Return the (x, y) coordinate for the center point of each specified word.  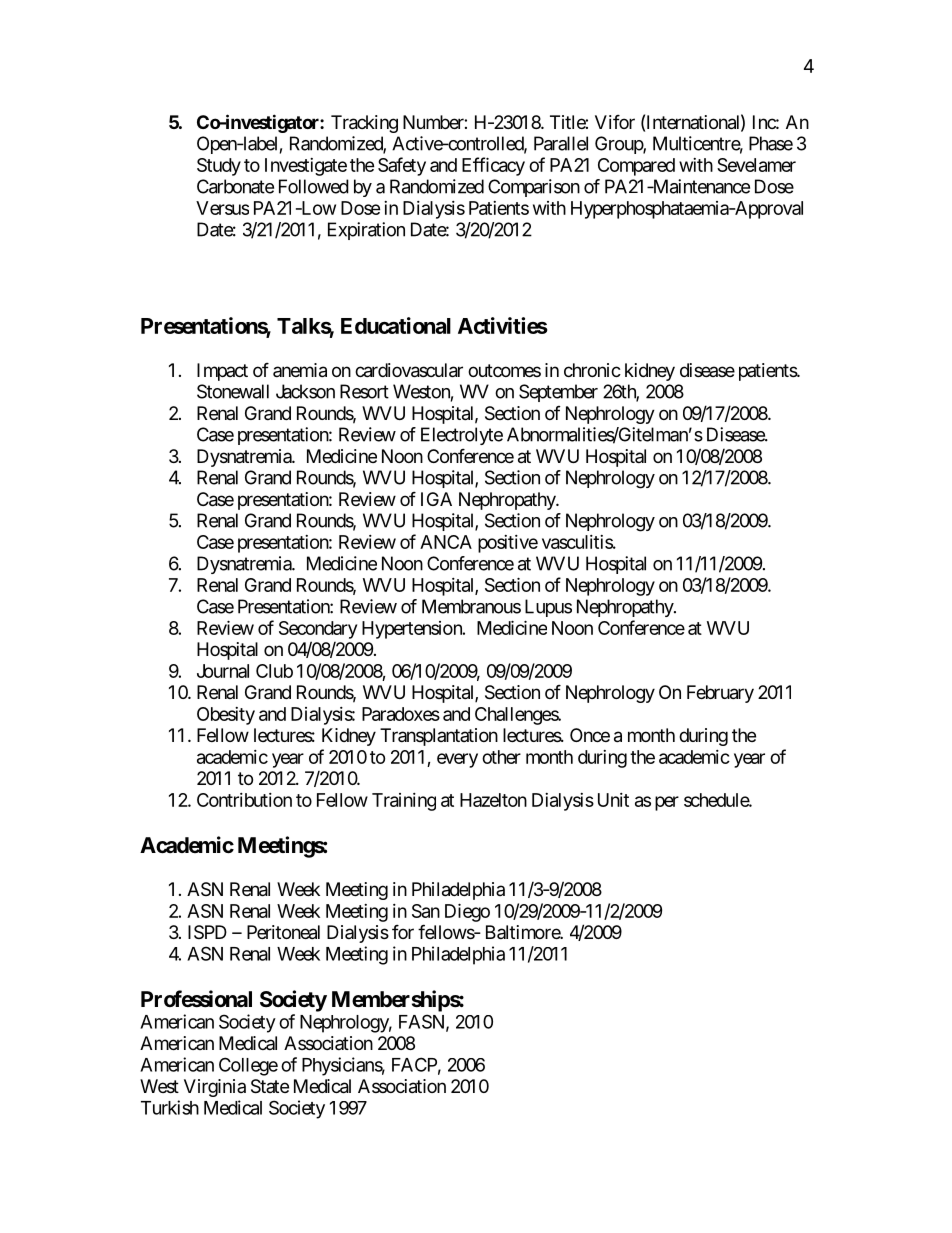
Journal (223, 671)
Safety (402, 166)
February (720, 694)
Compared (636, 167)
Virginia (215, 1088)
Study (219, 167)
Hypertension (413, 630)
